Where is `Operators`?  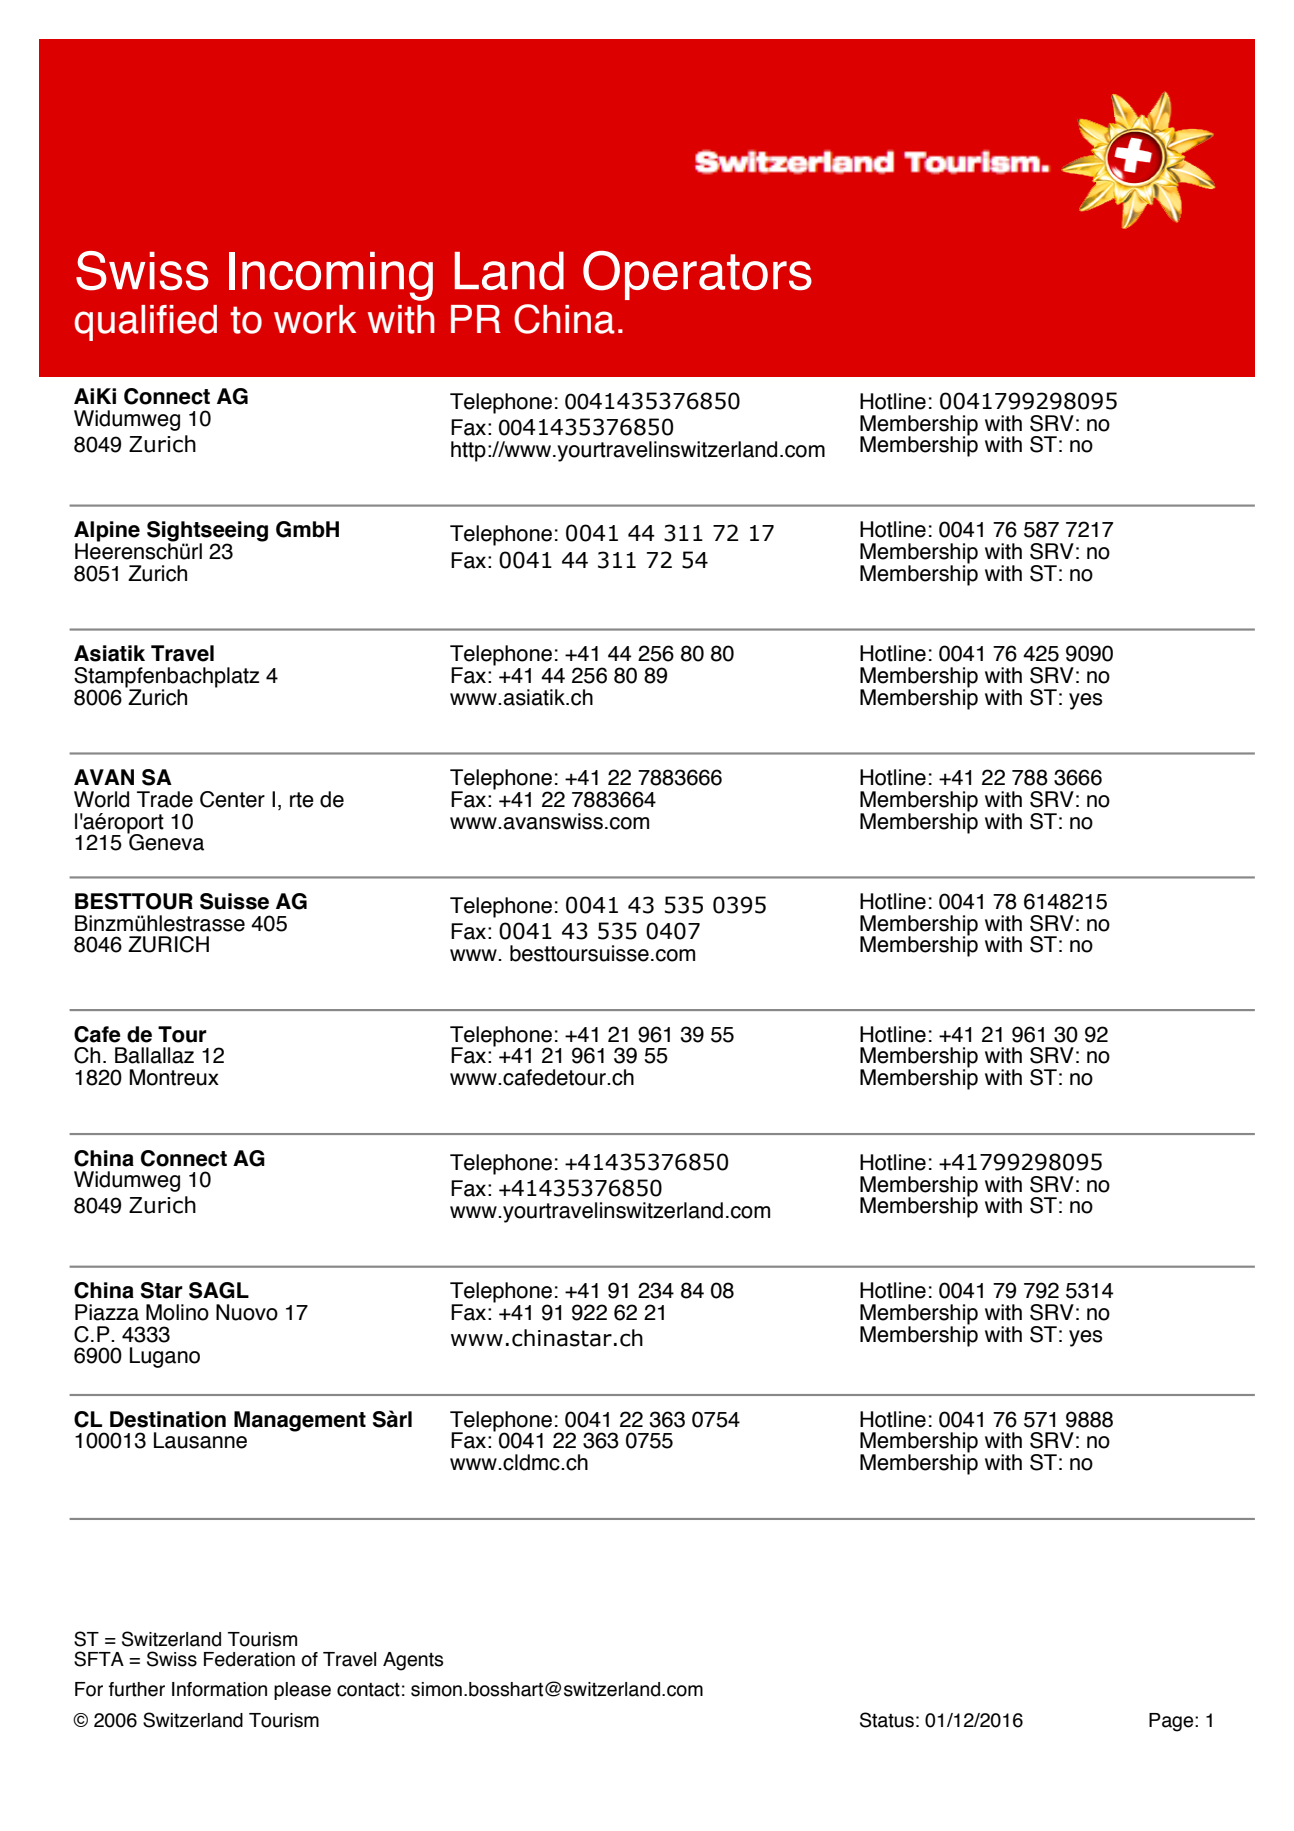
Operators is located at coordinates (697, 275).
